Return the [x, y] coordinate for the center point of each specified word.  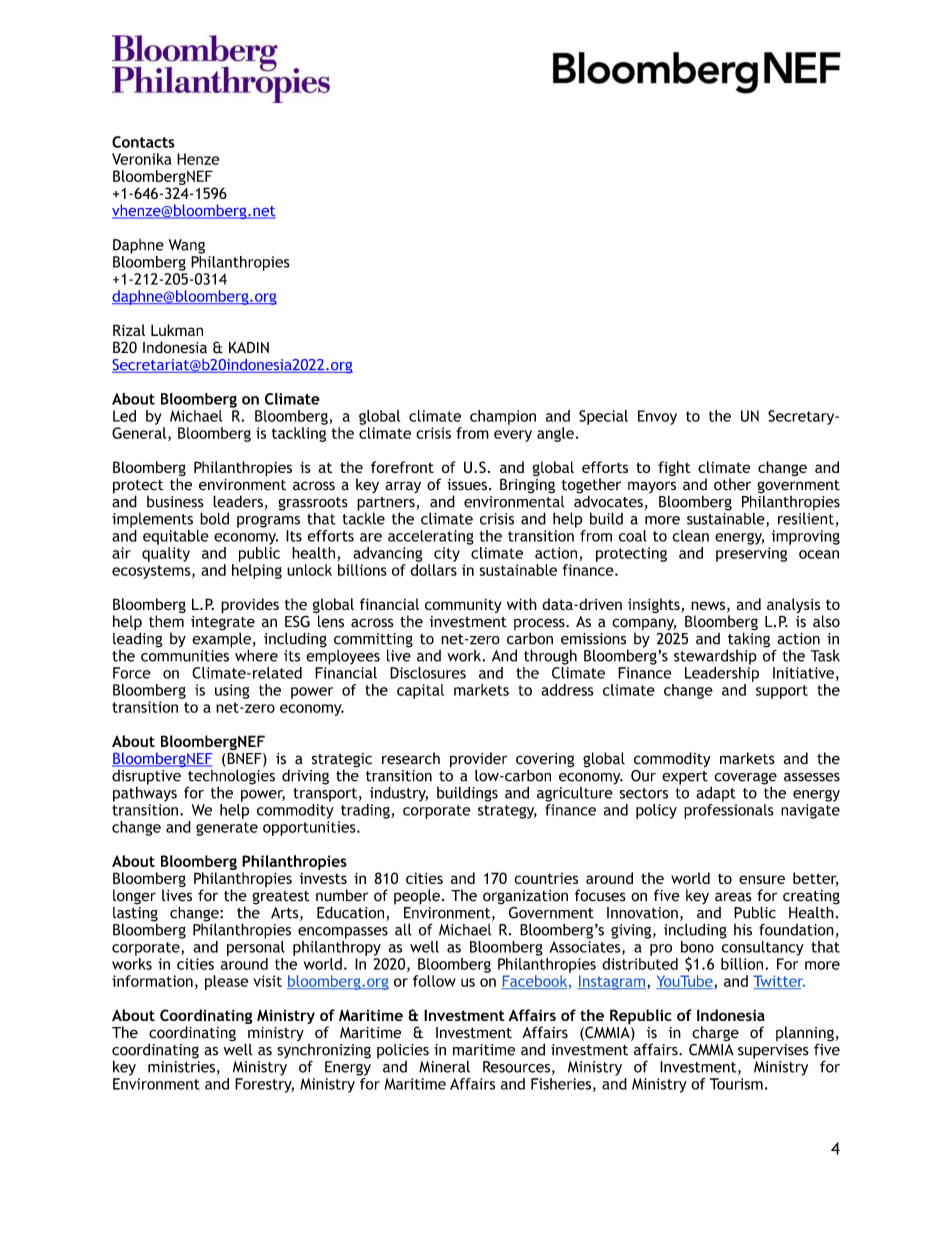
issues [467, 485]
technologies [231, 778]
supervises [773, 1051]
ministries [181, 1067]
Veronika [142, 159]
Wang [187, 246]
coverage [745, 780]
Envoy [657, 417]
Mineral [444, 1066]
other [732, 484]
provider [478, 761]
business [175, 502]
